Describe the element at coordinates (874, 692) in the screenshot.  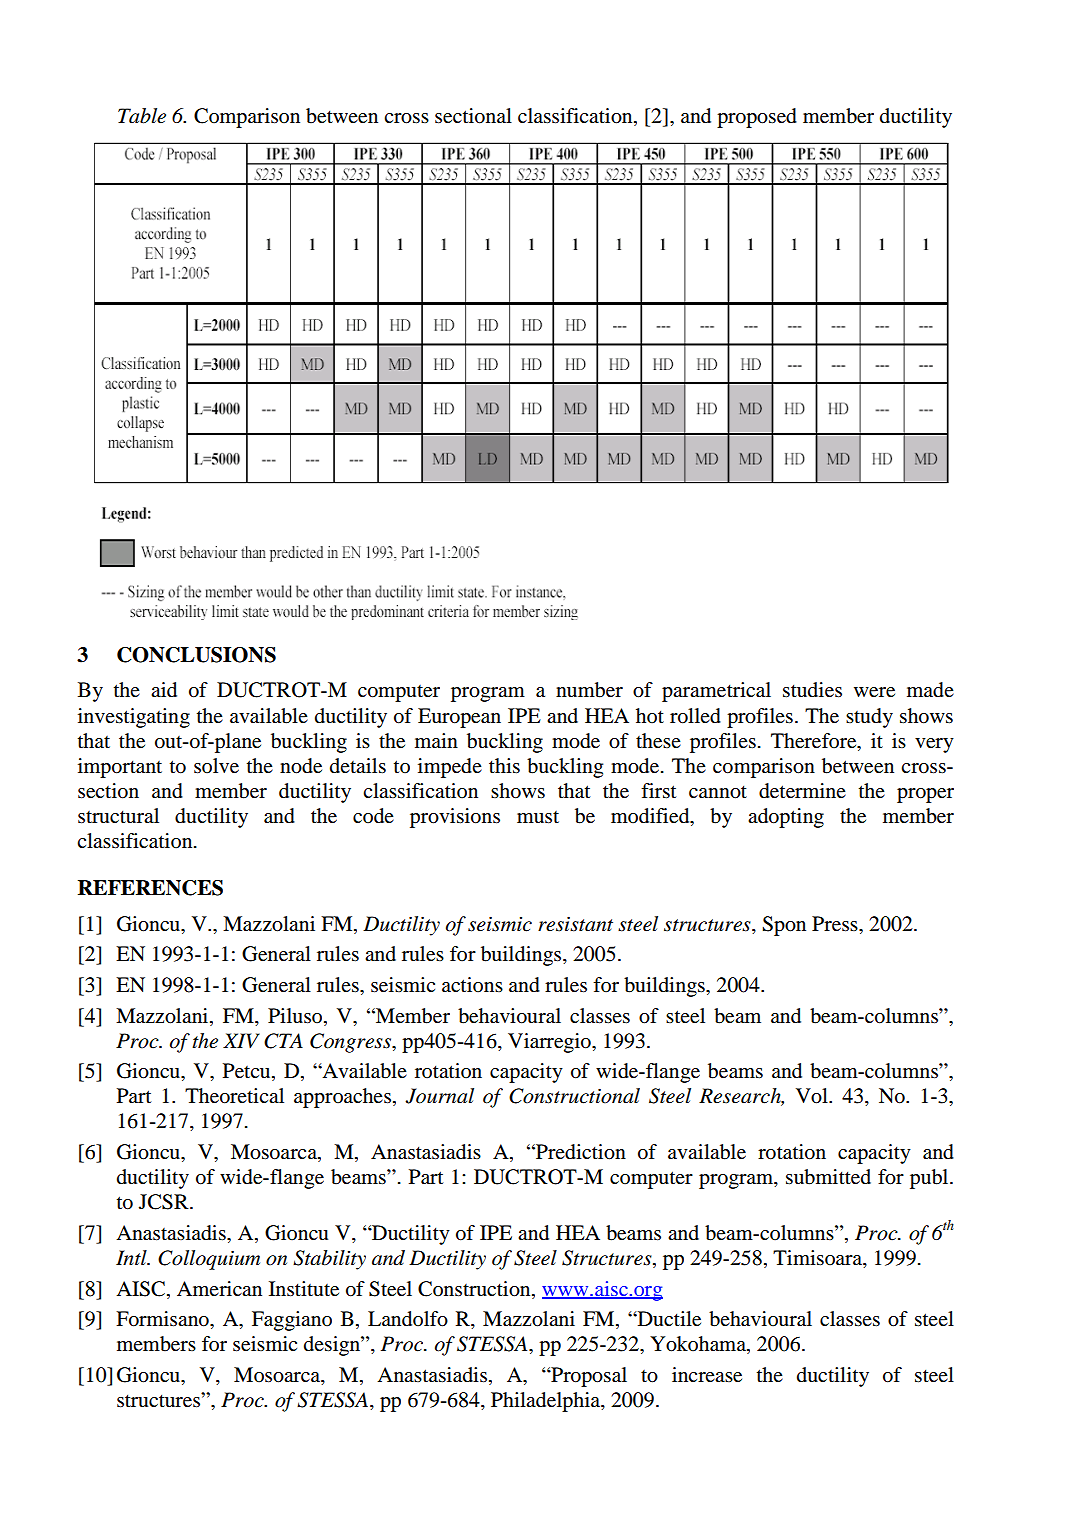
I see `were` at that location.
